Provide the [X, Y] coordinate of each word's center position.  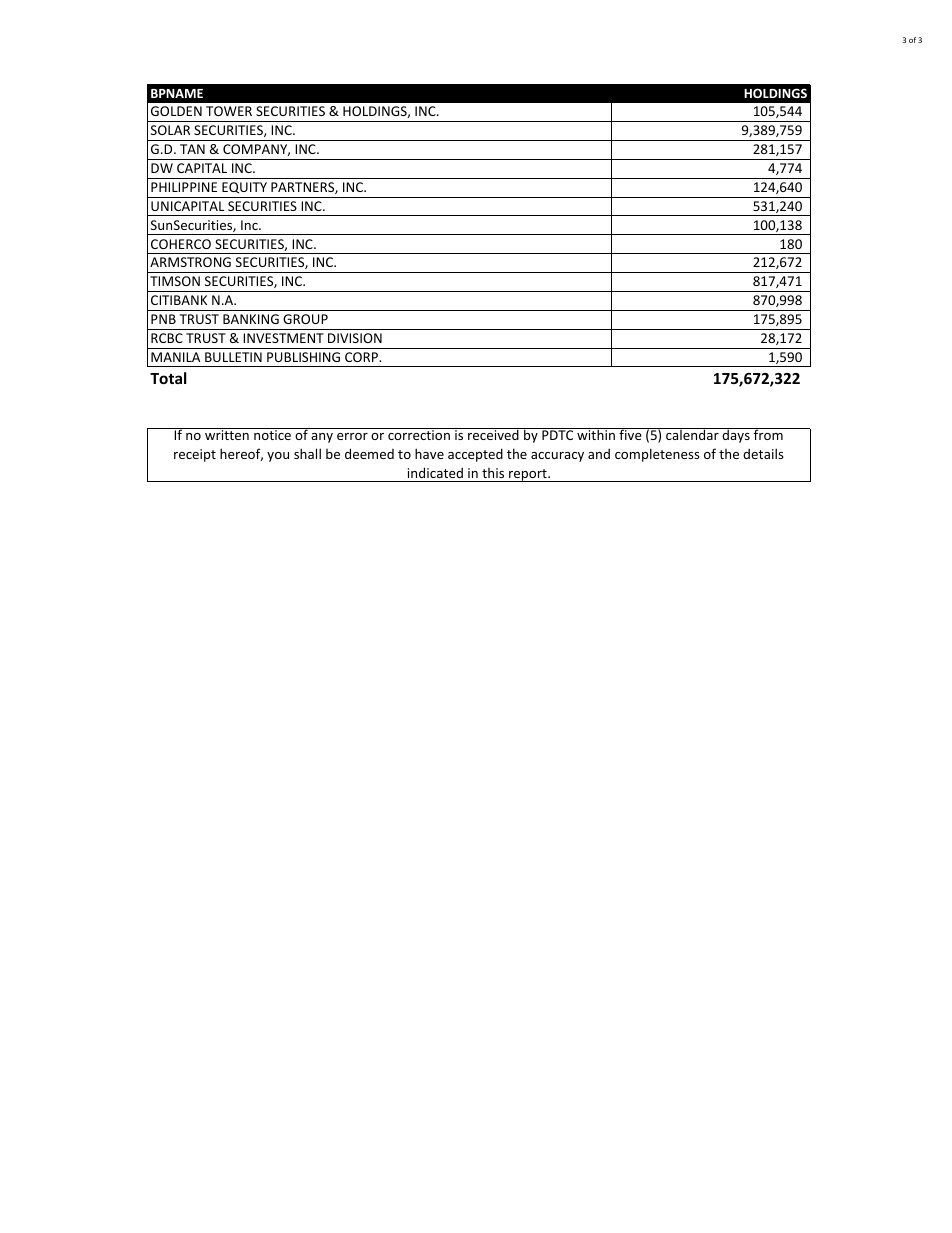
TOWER [229, 111]
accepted [475, 455]
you [278, 457]
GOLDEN [176, 111]
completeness [657, 455]
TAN [192, 149]
